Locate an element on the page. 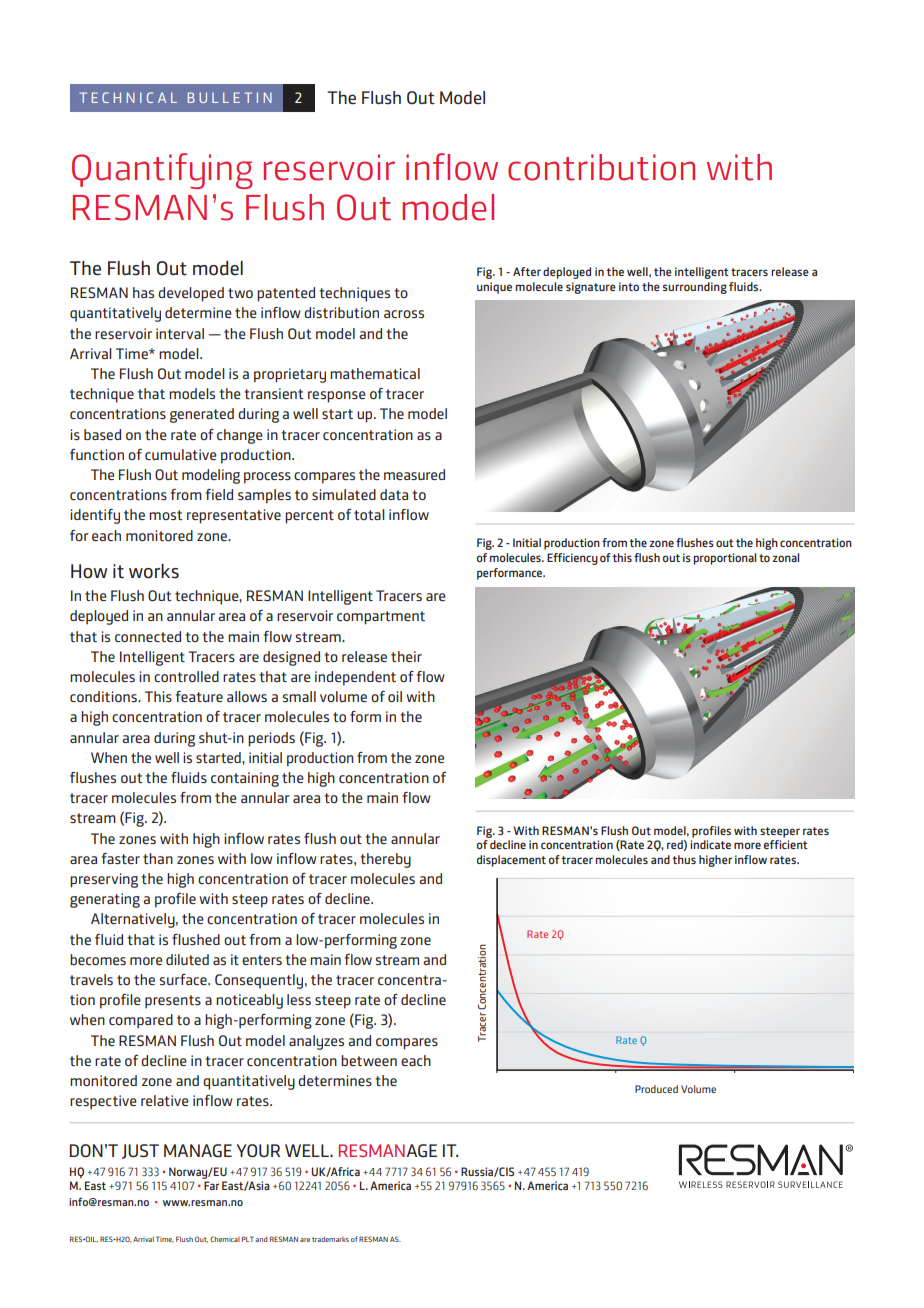 The height and width of the image is (1308, 924). After is located at coordinates (527, 271).
